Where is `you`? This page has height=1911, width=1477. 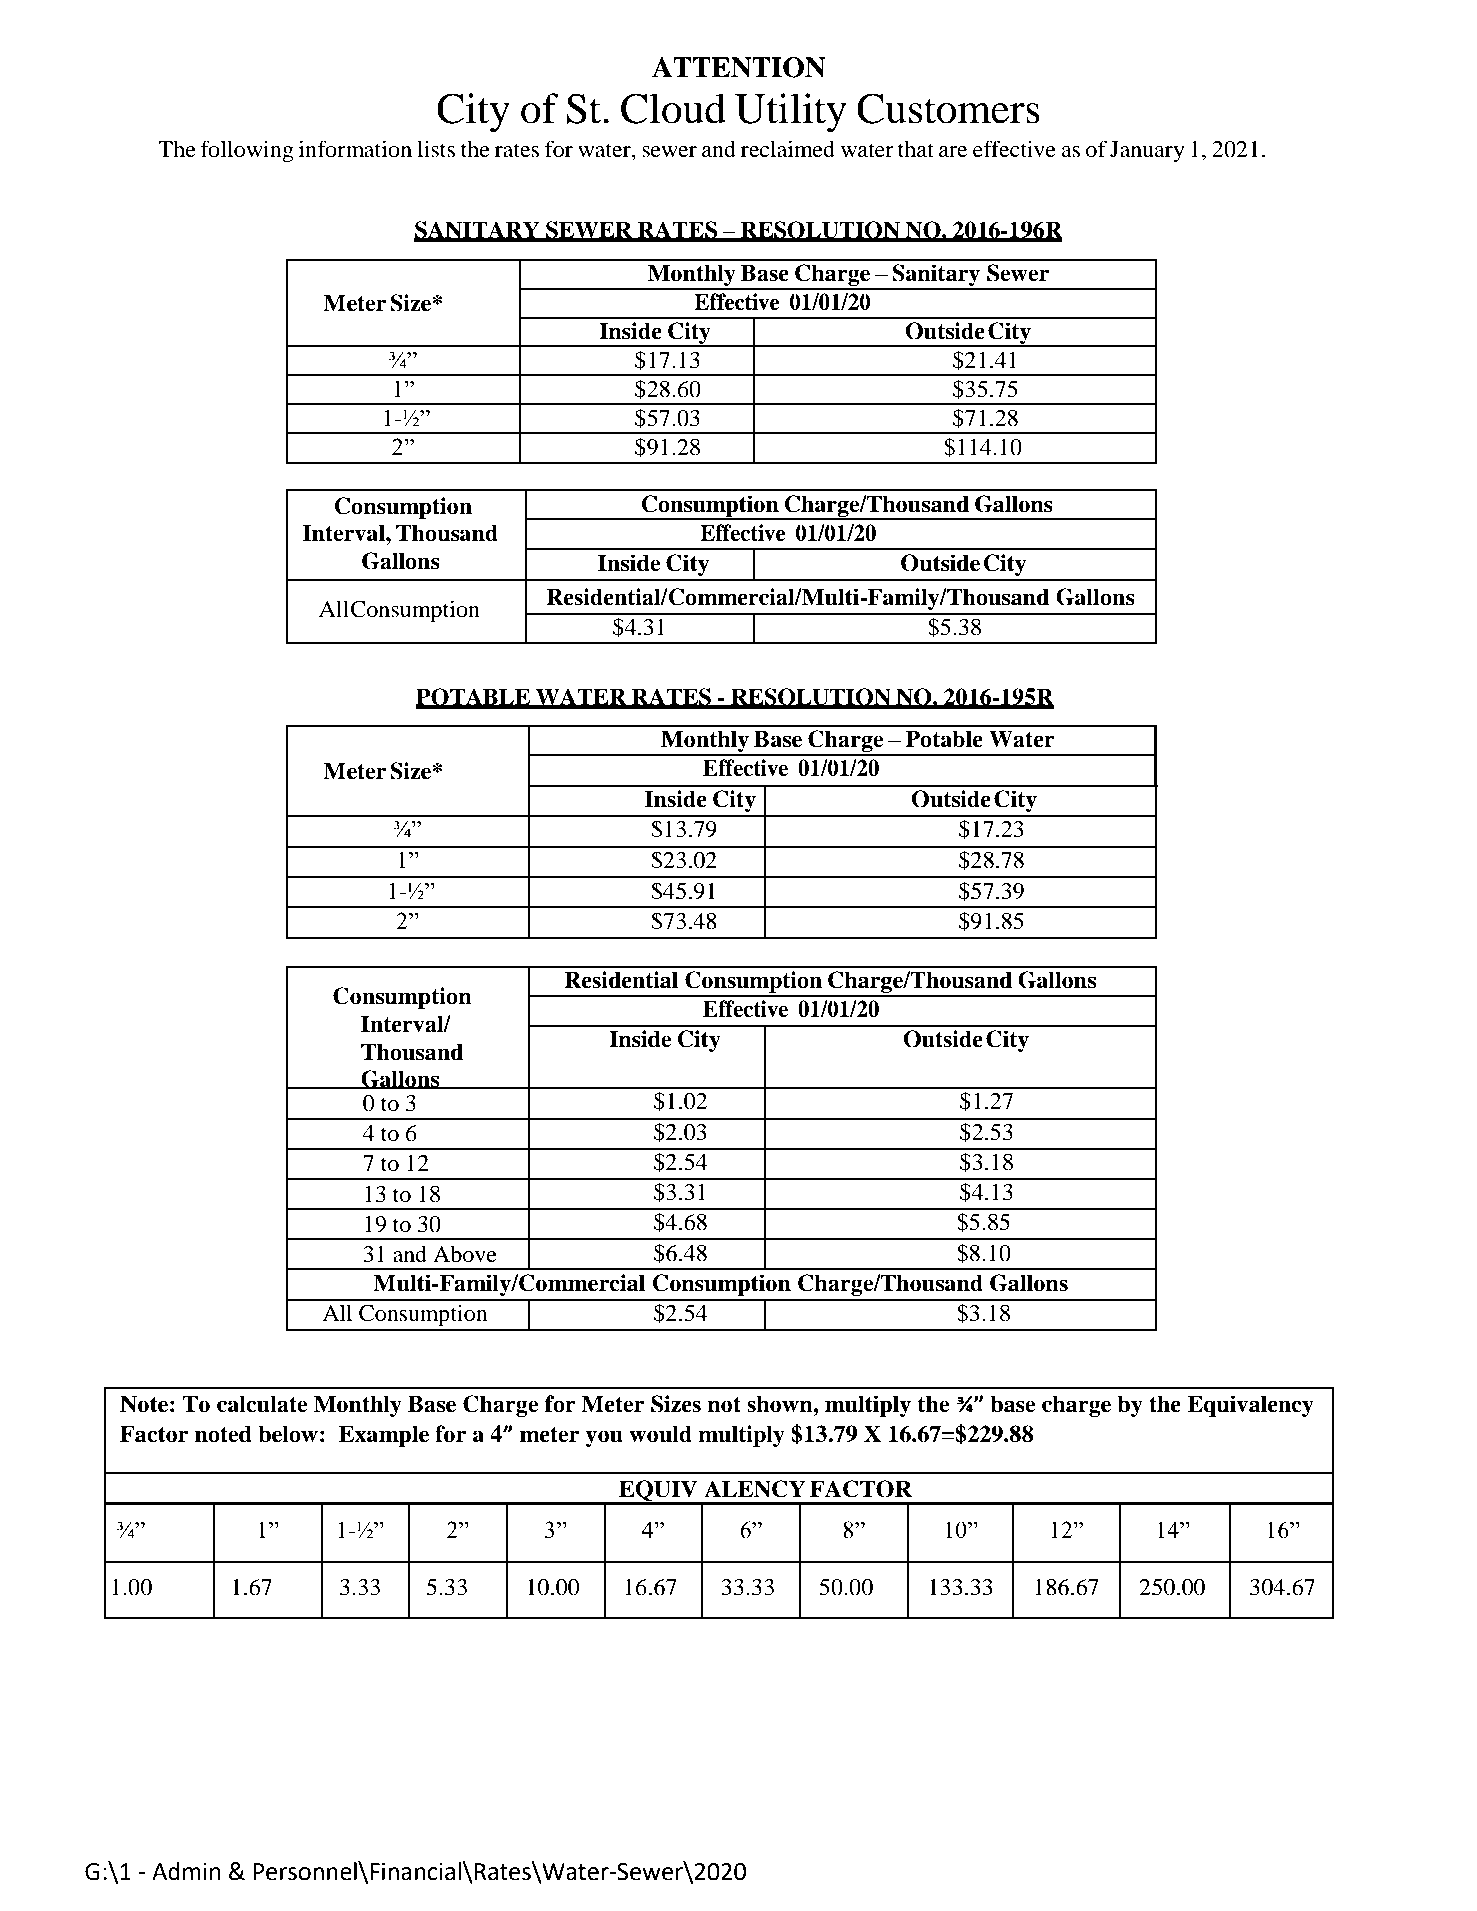 you is located at coordinates (604, 1438).
